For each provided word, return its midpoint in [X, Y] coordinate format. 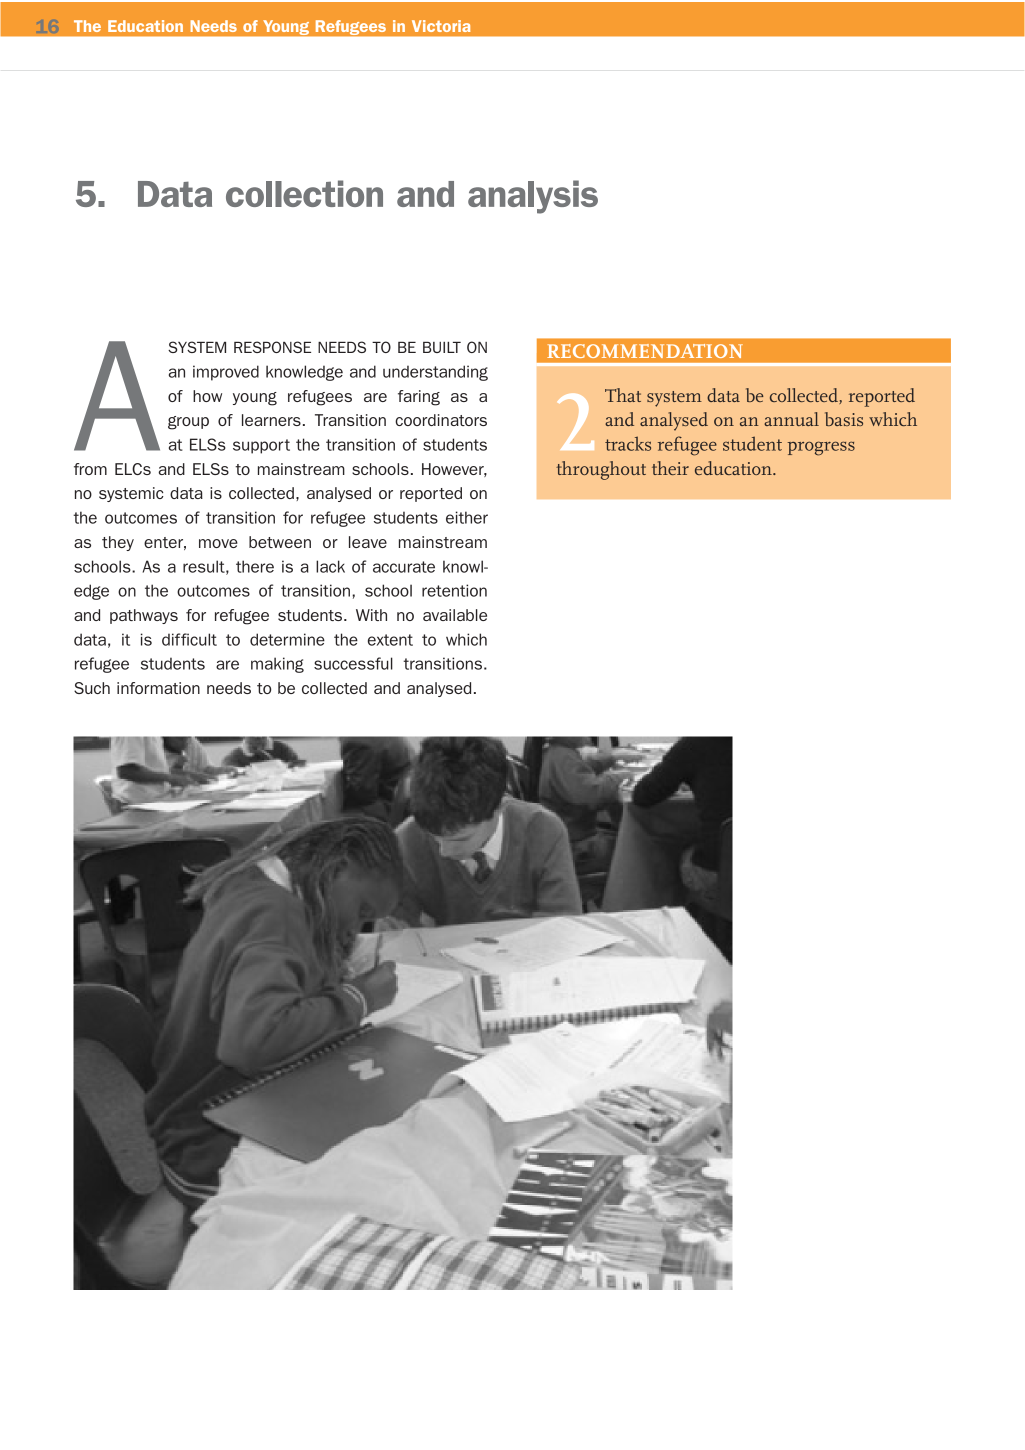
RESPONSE [272, 347]
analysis [533, 197]
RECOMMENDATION [645, 351]
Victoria [441, 26]
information [158, 688]
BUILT [442, 347]
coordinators [441, 420]
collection [304, 193]
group [188, 423]
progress [821, 448]
